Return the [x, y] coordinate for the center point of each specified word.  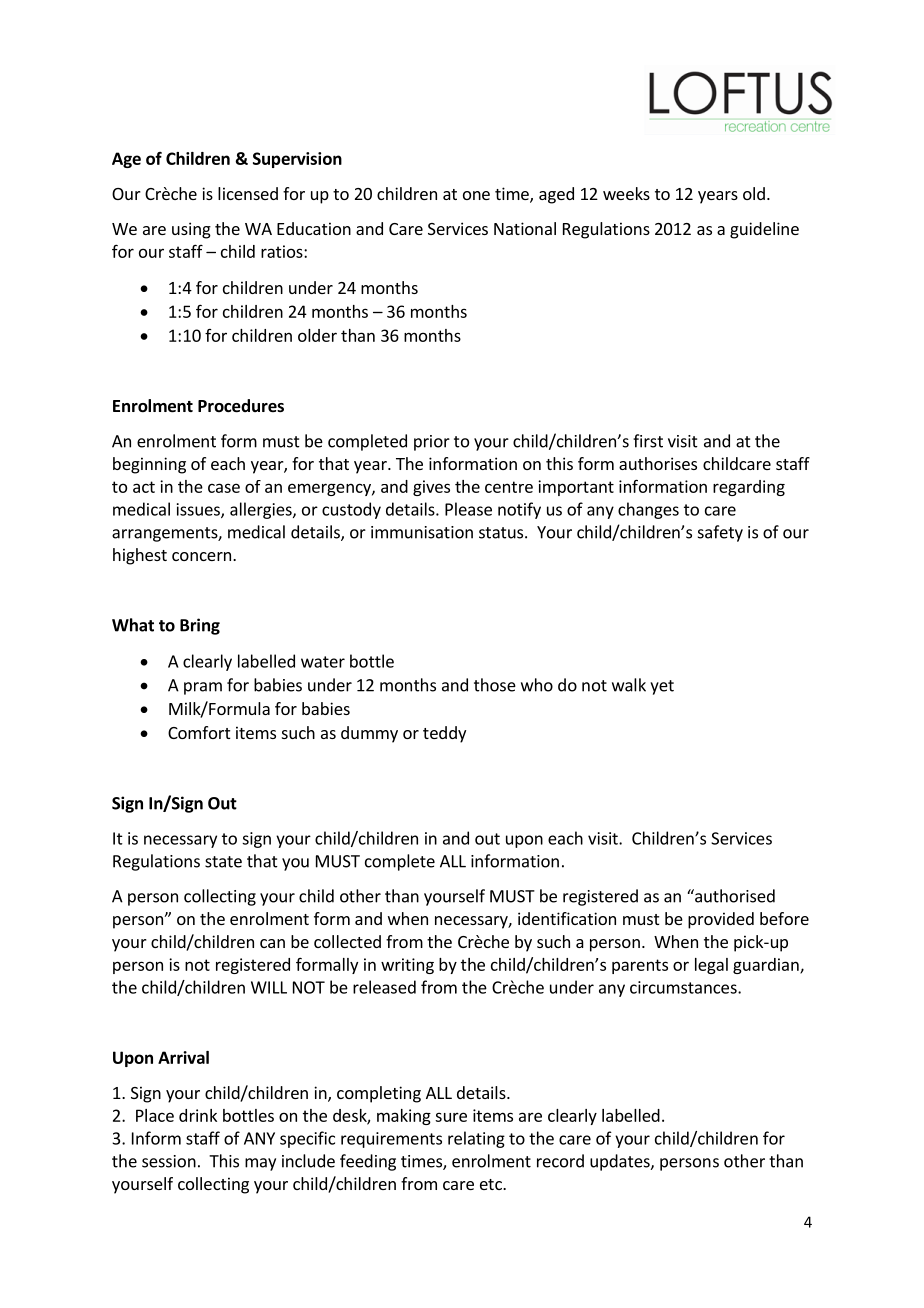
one [476, 195]
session [169, 1161]
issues [199, 510]
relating [476, 1139]
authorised [734, 896]
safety [720, 533]
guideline [764, 230]
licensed [248, 193]
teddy [444, 734]
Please [468, 509]
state [223, 862]
